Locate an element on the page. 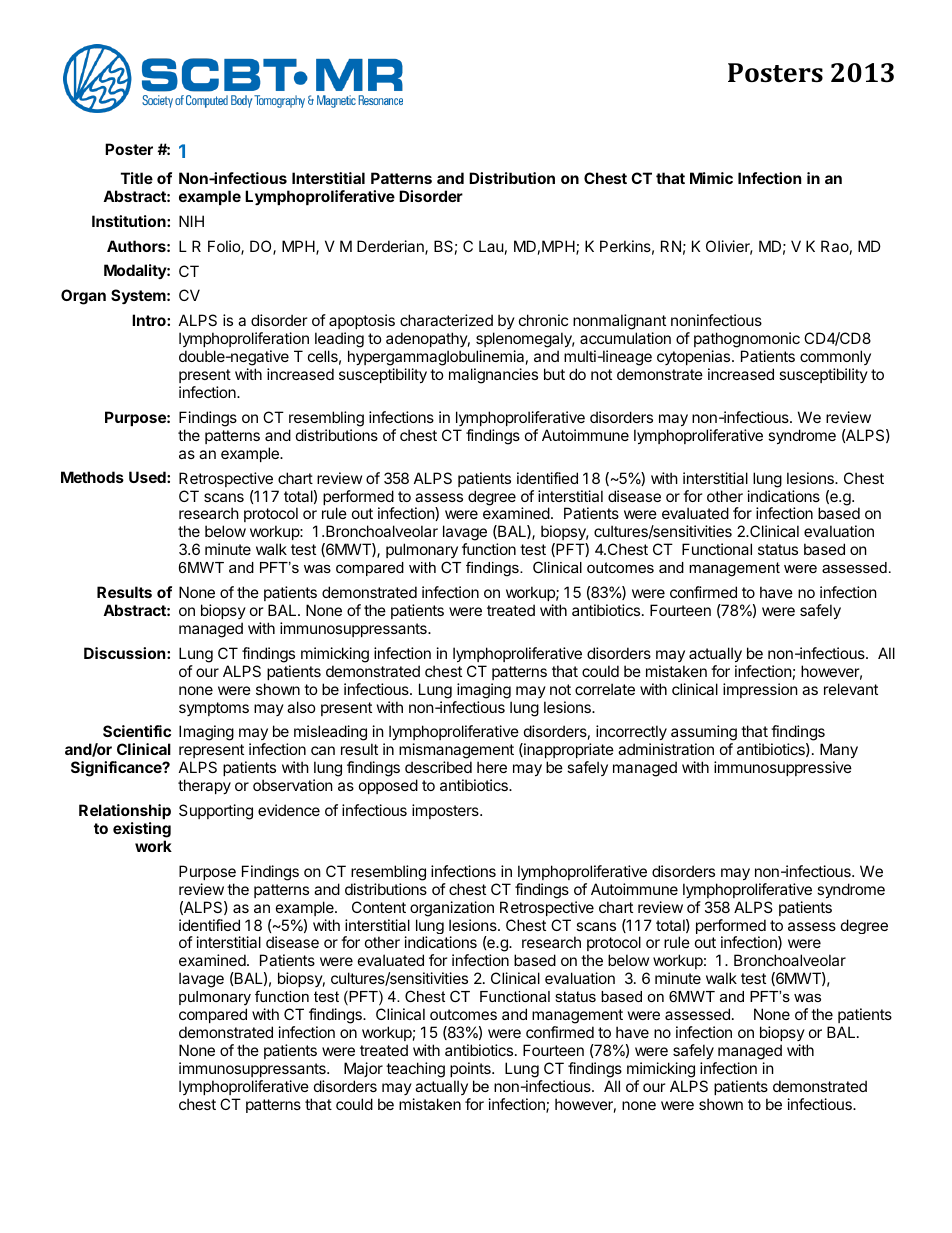  NIH is located at coordinates (191, 221).
